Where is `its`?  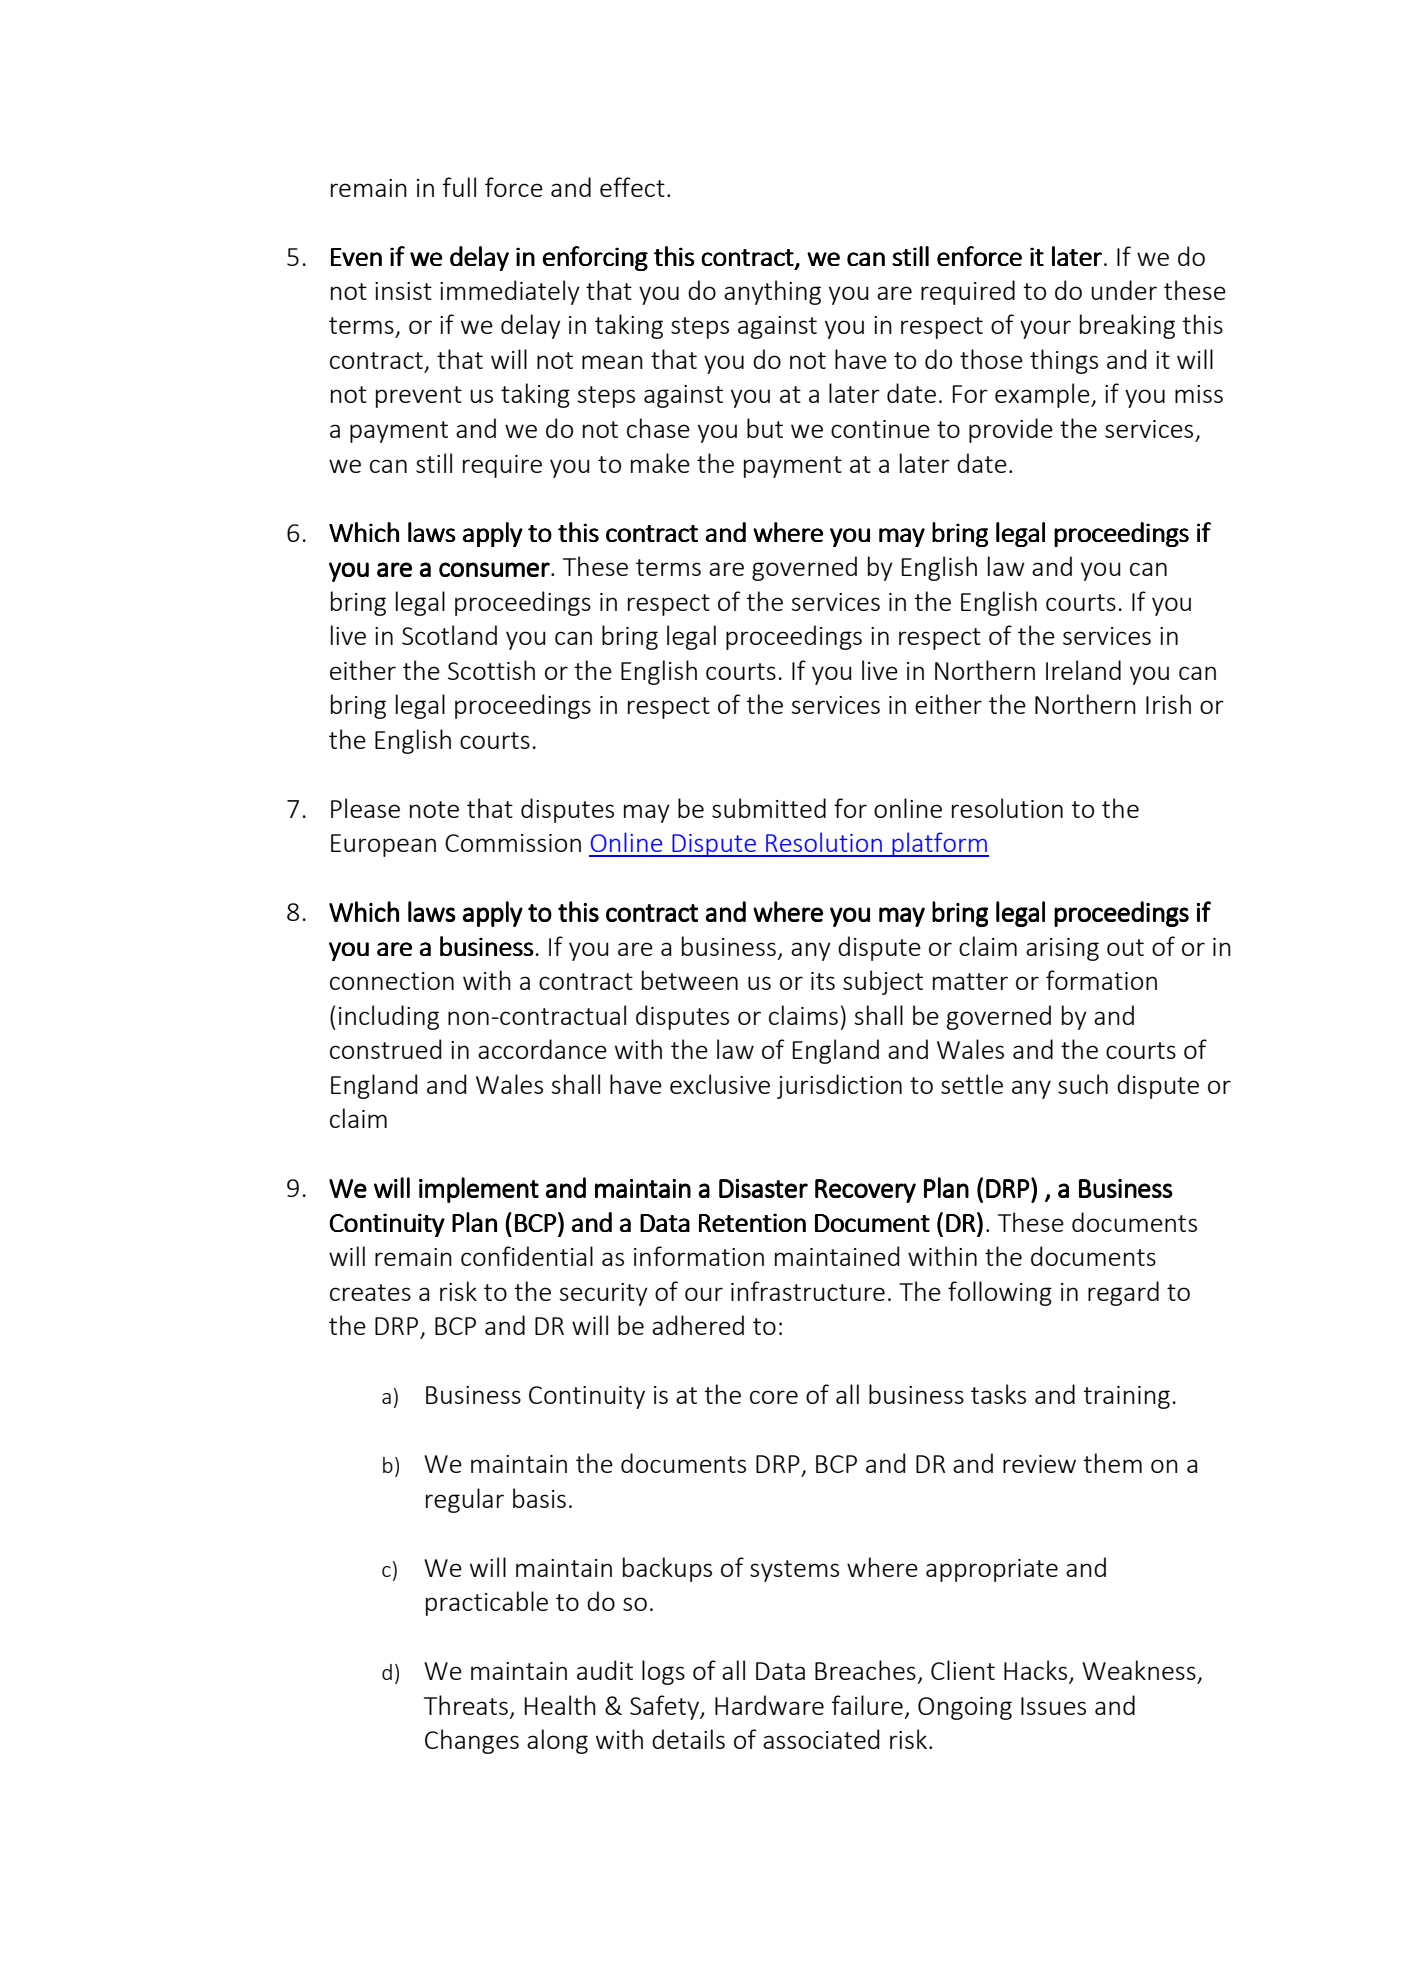
its is located at coordinates (823, 981).
